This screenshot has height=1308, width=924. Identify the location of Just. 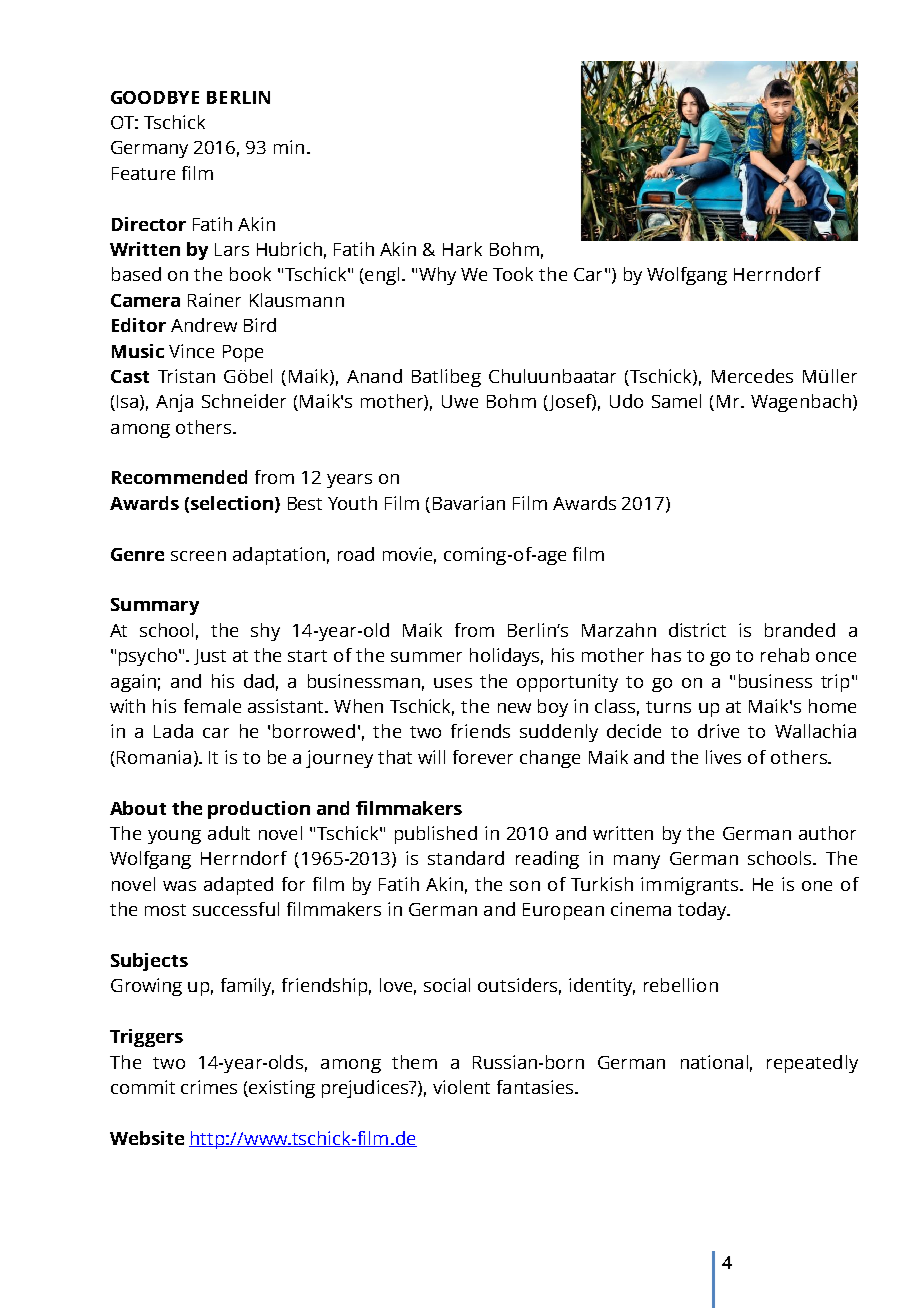
(210, 657).
